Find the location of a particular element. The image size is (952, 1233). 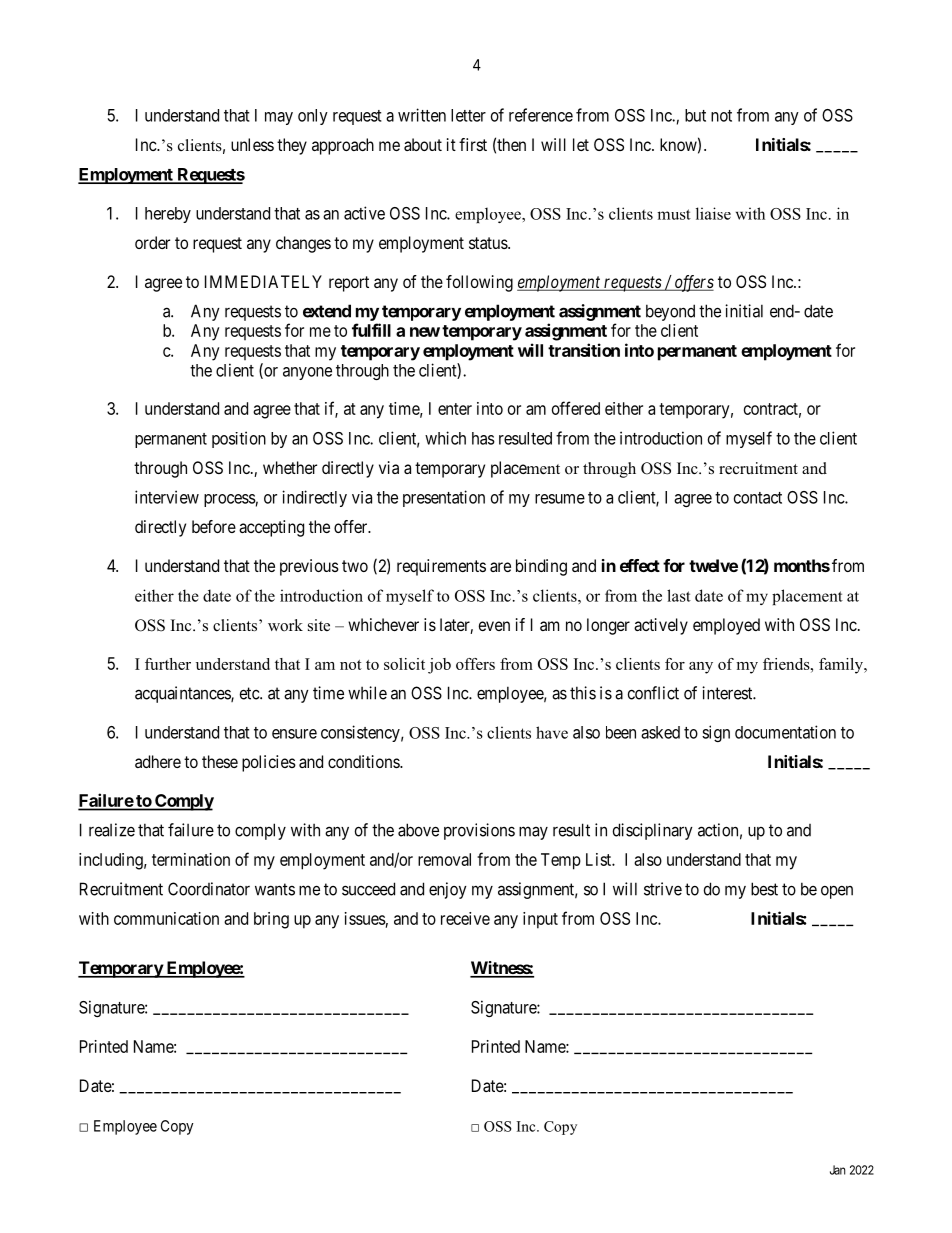

first is located at coordinates (473, 144).
